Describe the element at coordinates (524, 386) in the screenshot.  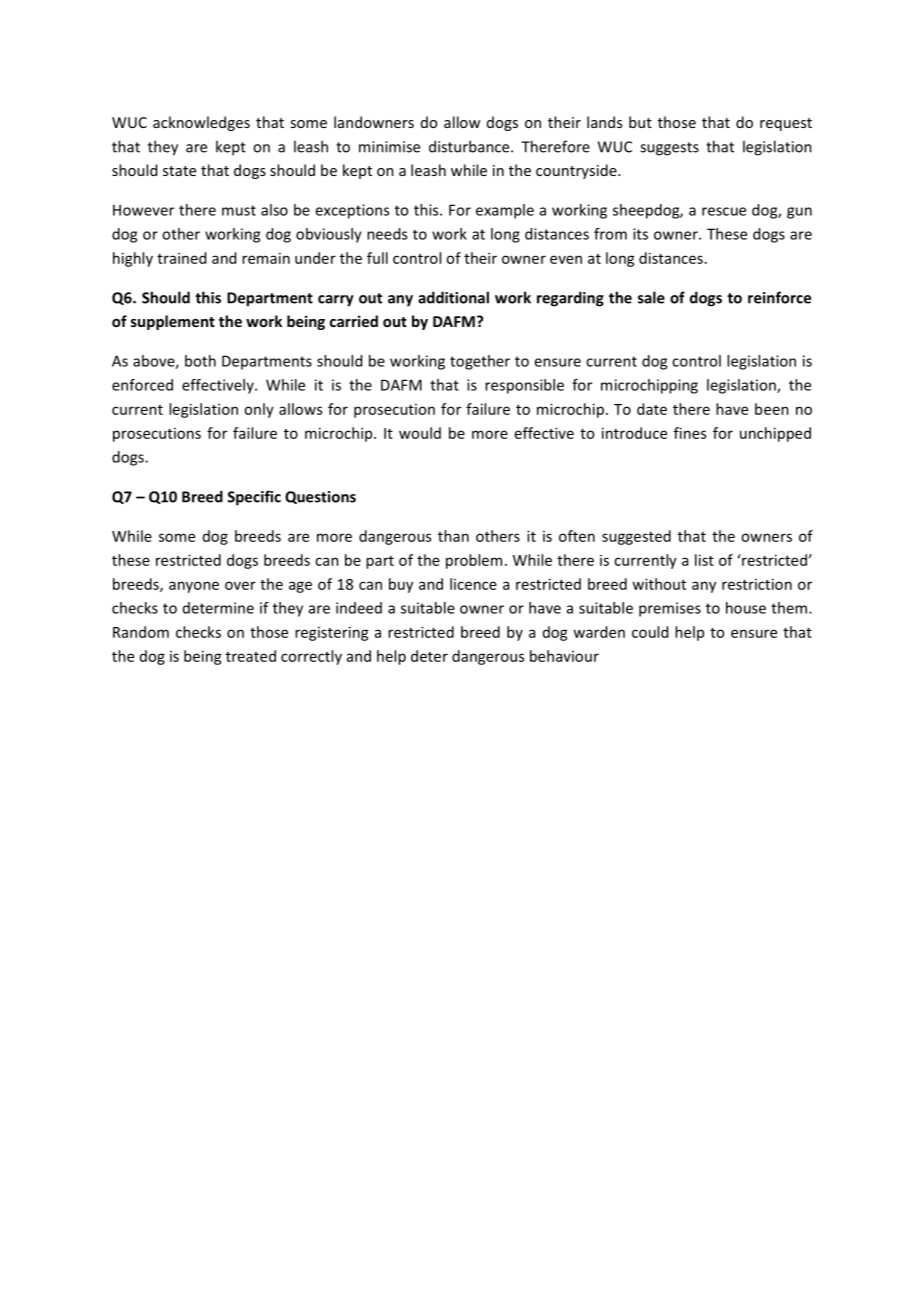
I see `responsible` at that location.
